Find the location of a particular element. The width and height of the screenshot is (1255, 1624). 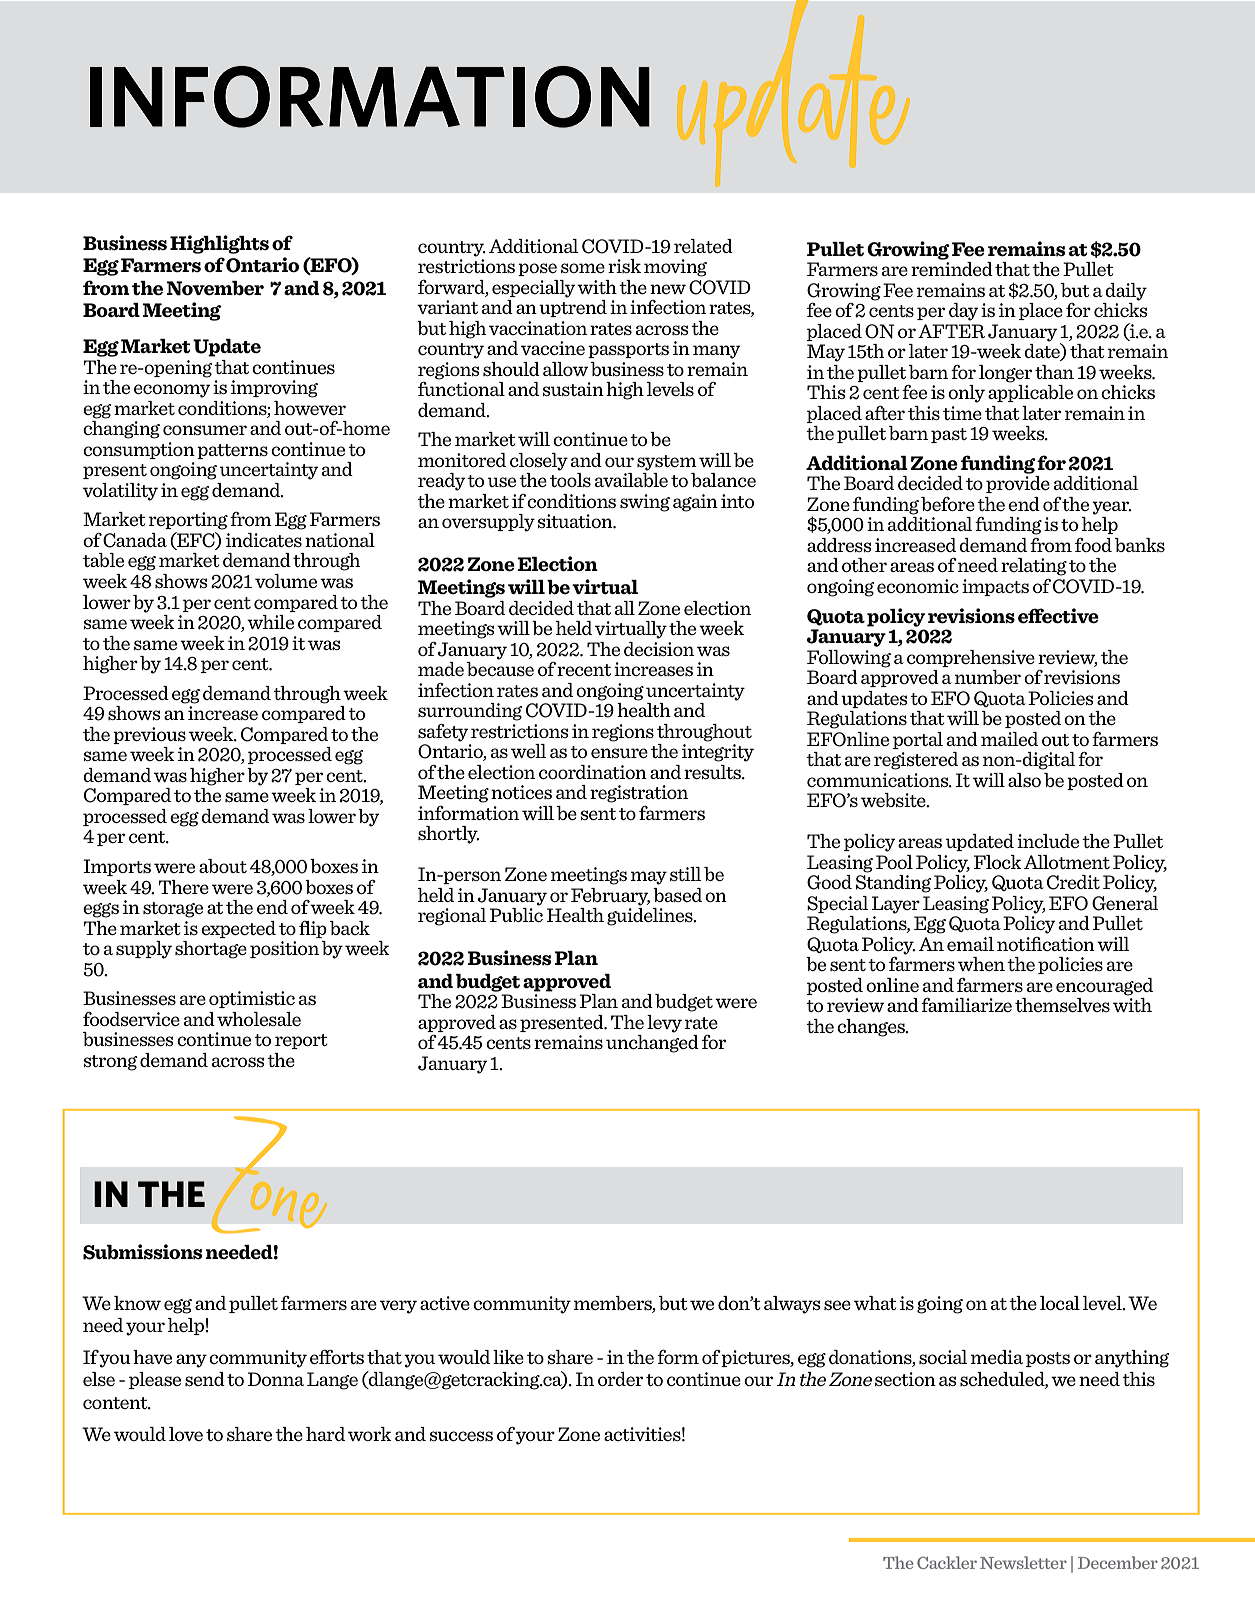

risk is located at coordinates (624, 266).
